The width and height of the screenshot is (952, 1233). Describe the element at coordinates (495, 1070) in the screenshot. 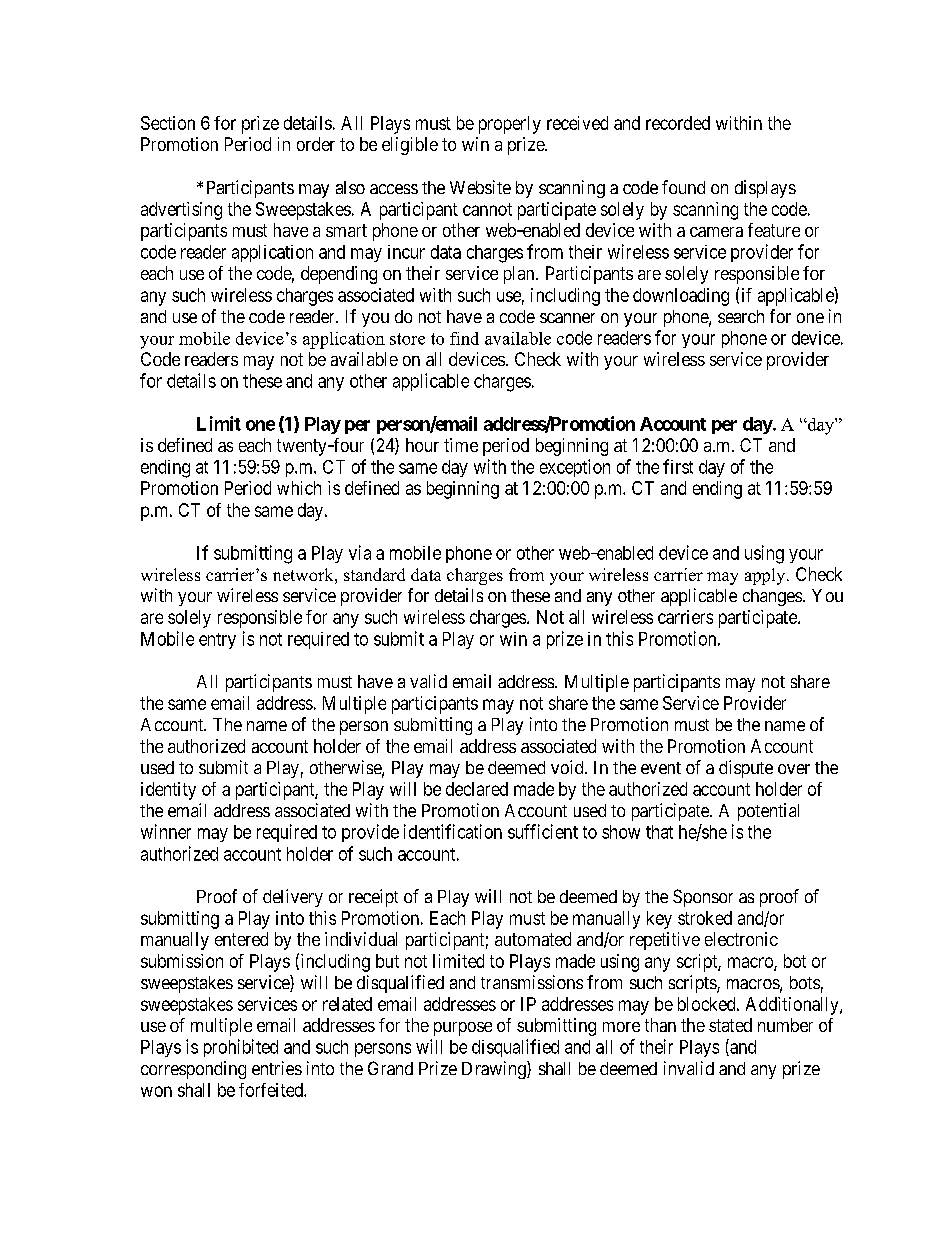

I see `Drawing` at that location.
